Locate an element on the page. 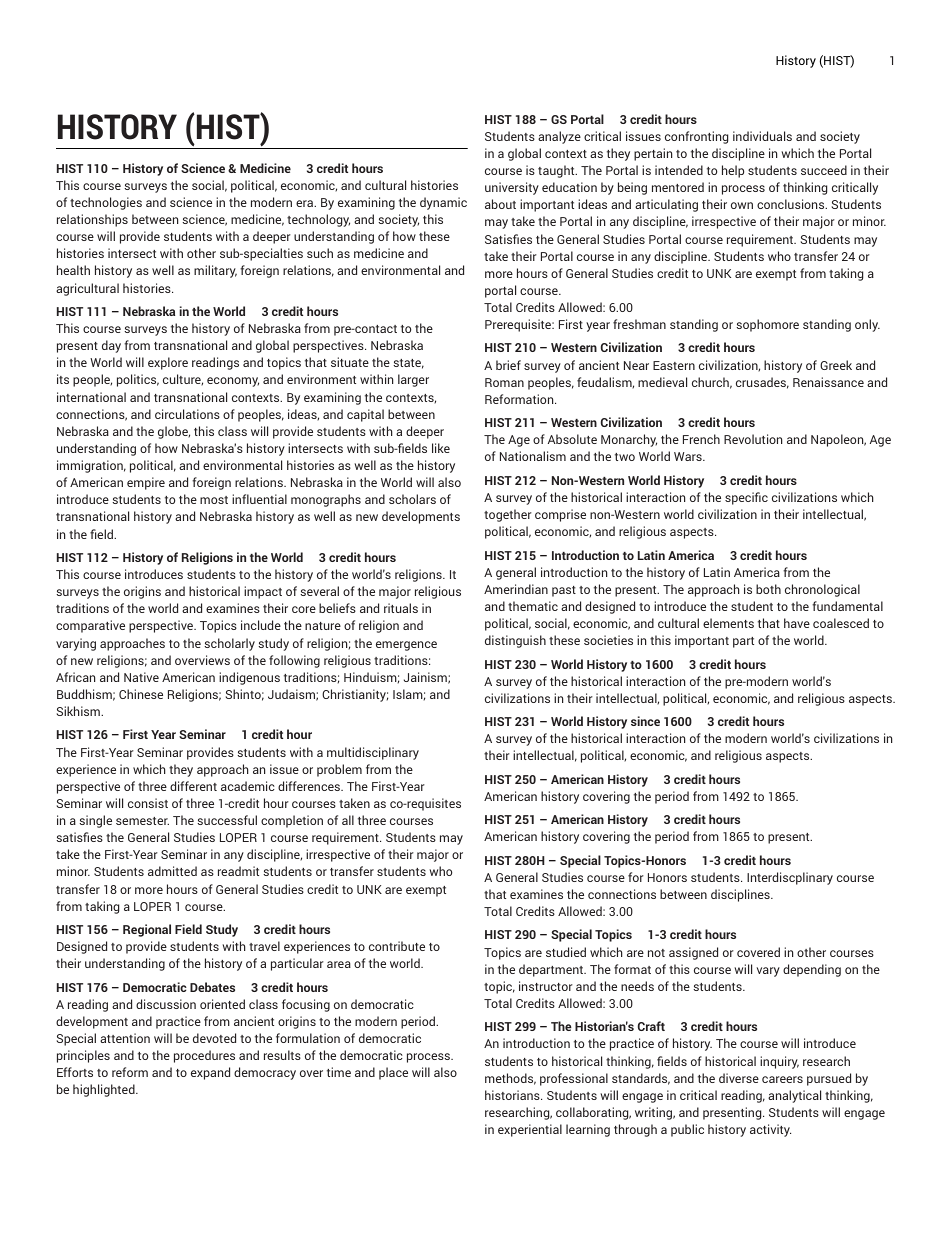  like is located at coordinates (441, 448).
